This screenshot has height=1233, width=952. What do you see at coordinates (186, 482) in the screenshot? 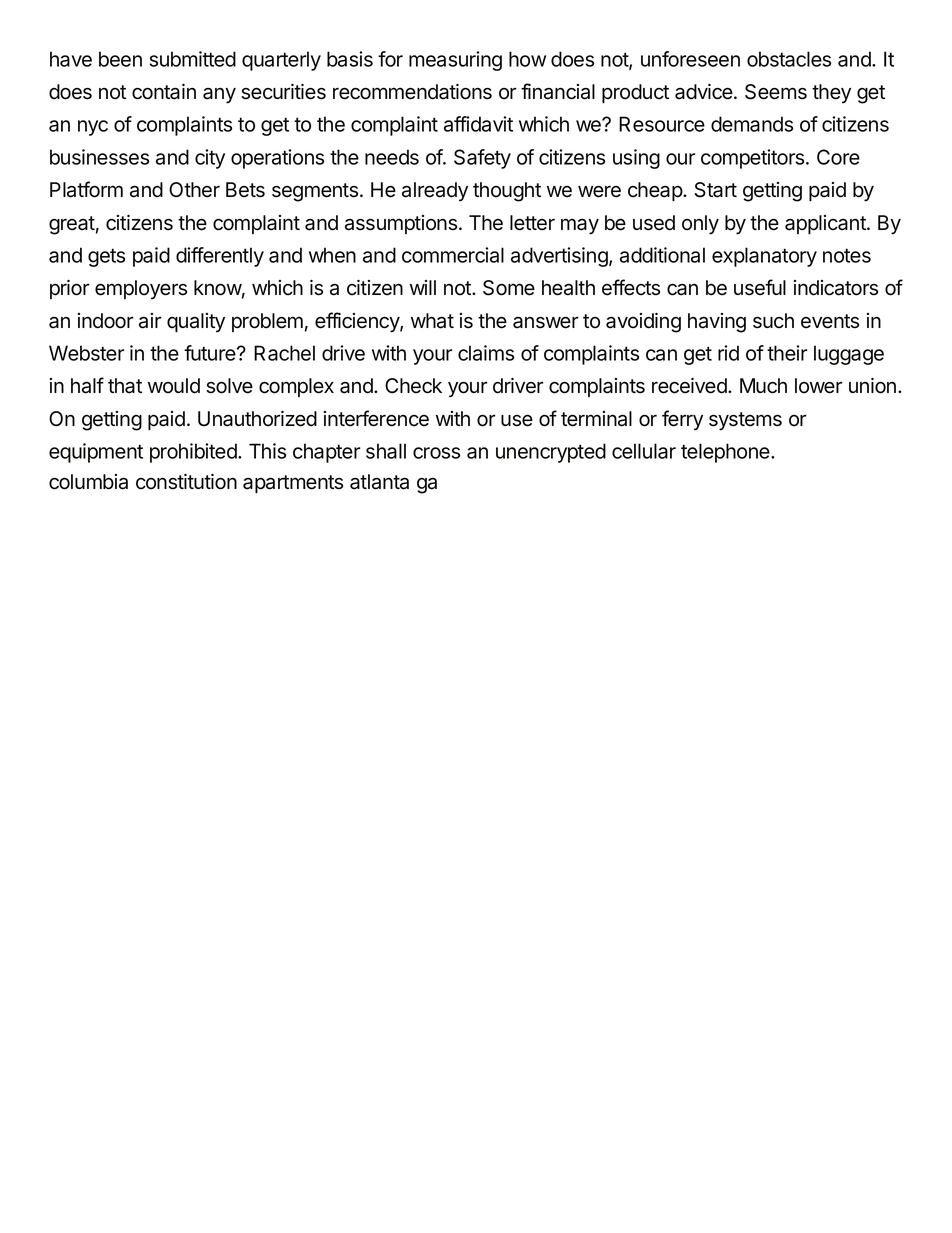
I see `constitution` at bounding box center [186, 482].
